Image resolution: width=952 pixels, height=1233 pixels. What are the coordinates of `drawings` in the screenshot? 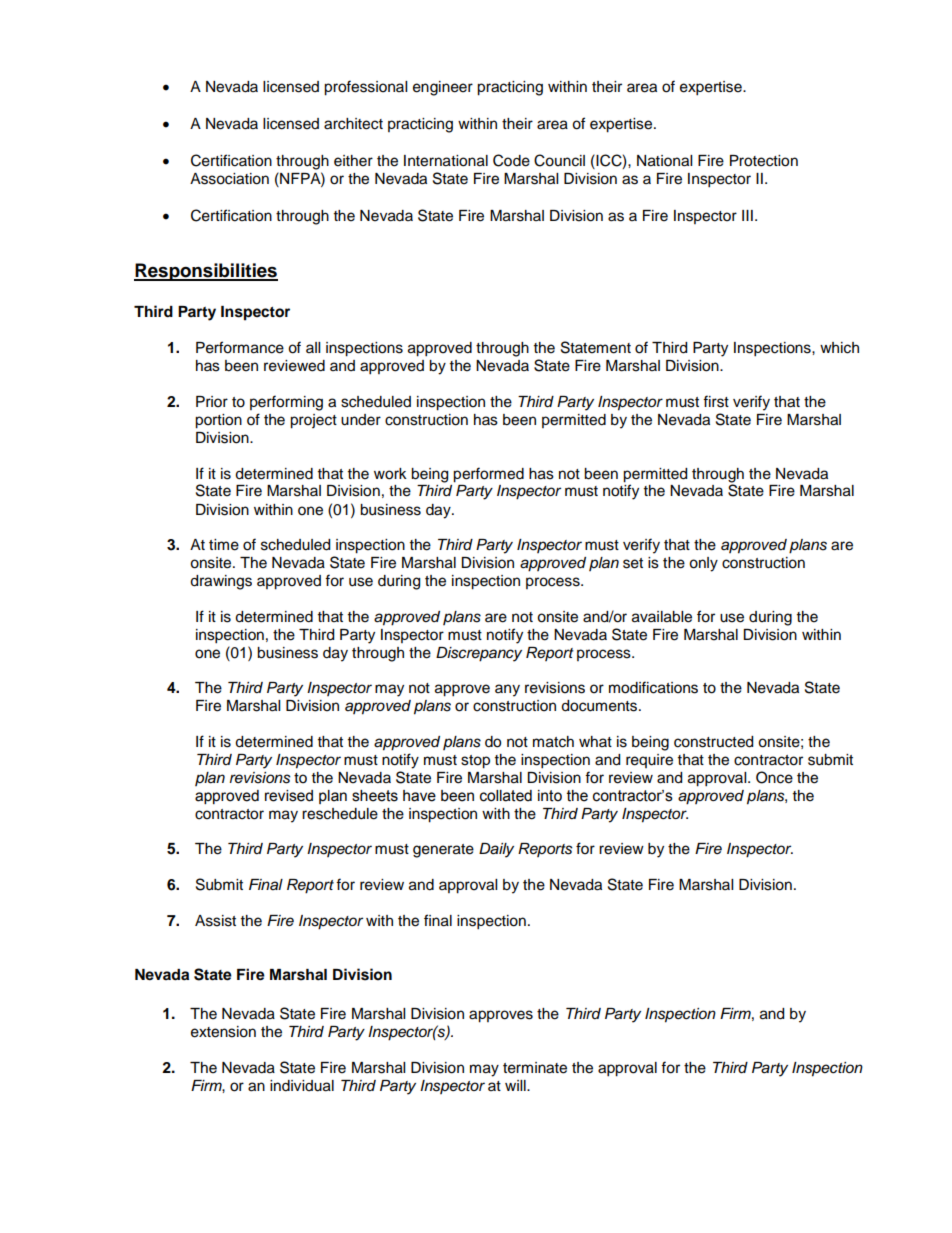 It's located at (221, 582).
